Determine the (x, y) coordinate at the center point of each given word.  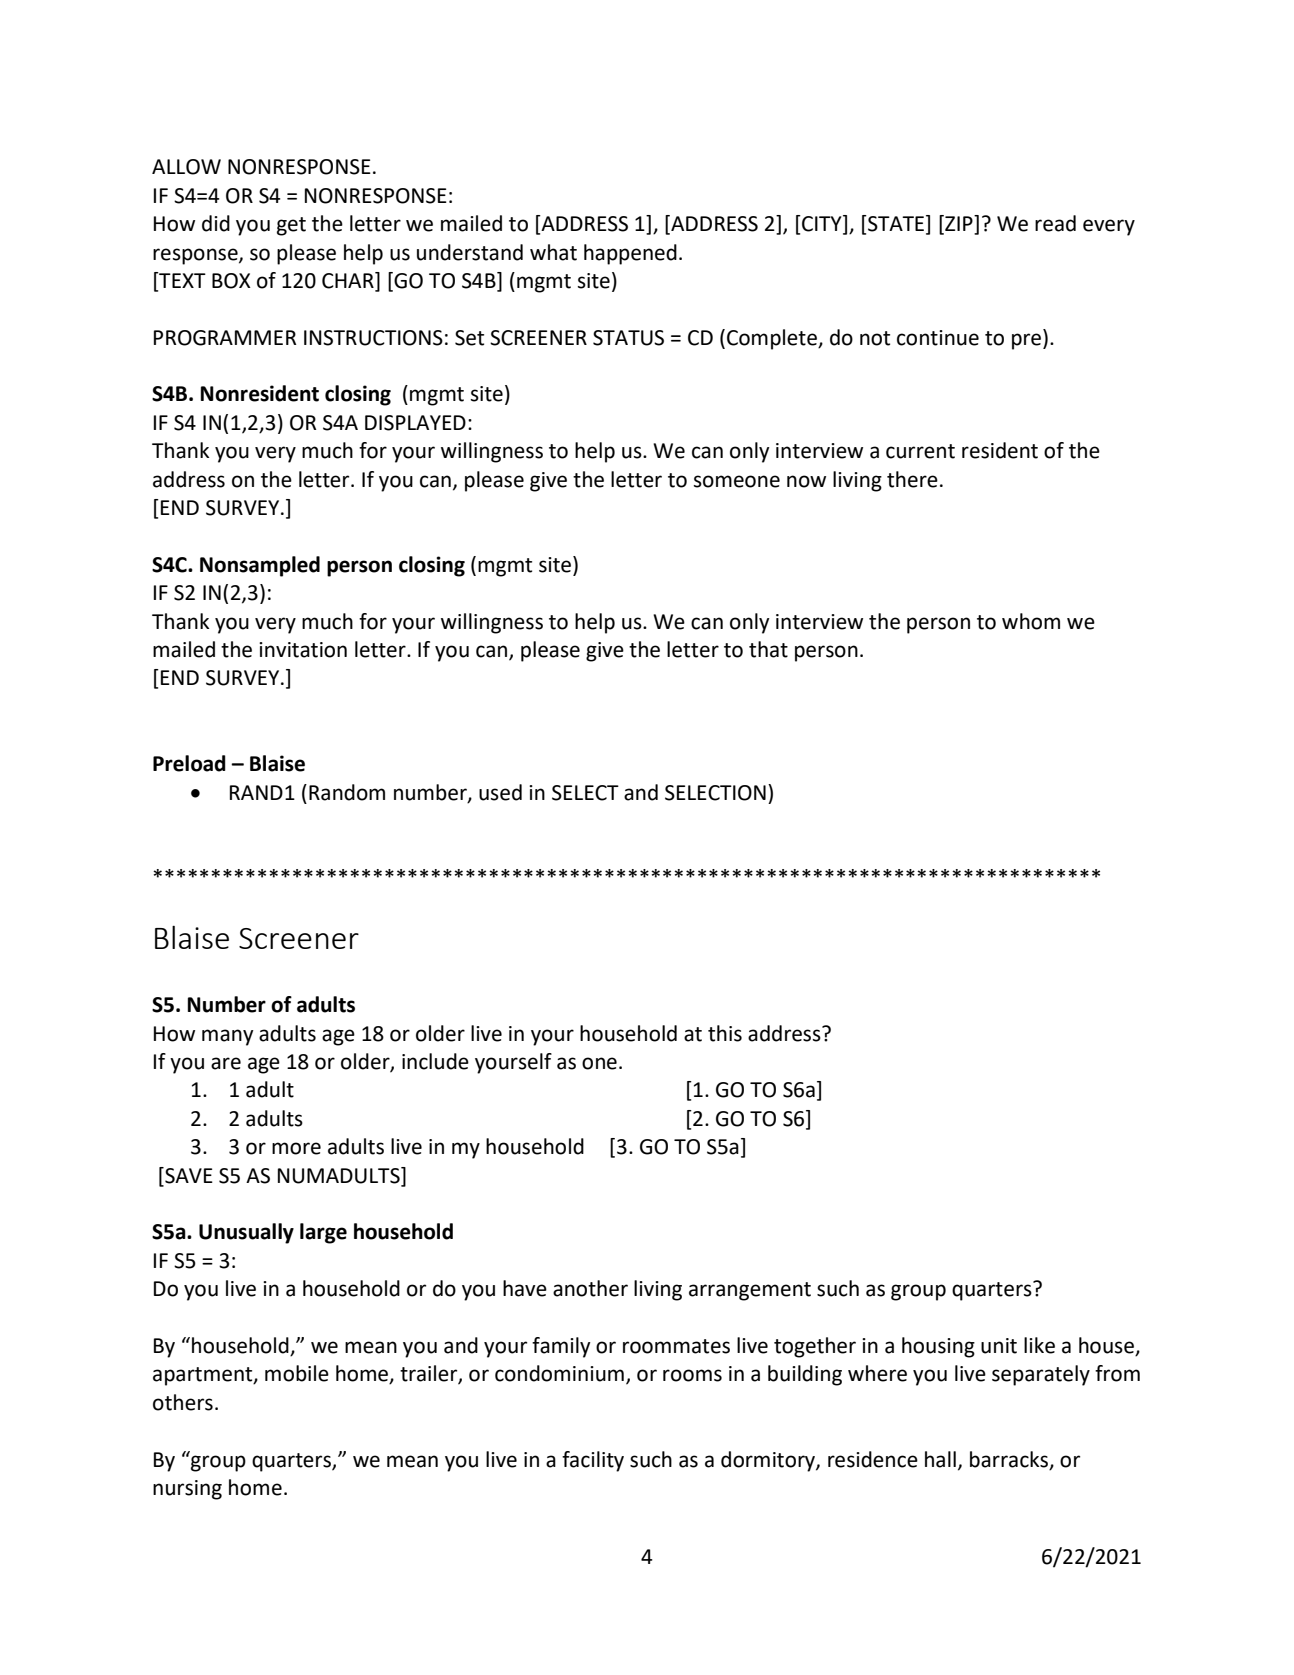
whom (1031, 621)
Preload (189, 763)
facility (593, 1461)
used (500, 792)
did (216, 223)
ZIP (959, 224)
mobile (297, 1373)
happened (630, 254)
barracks (1010, 1460)
